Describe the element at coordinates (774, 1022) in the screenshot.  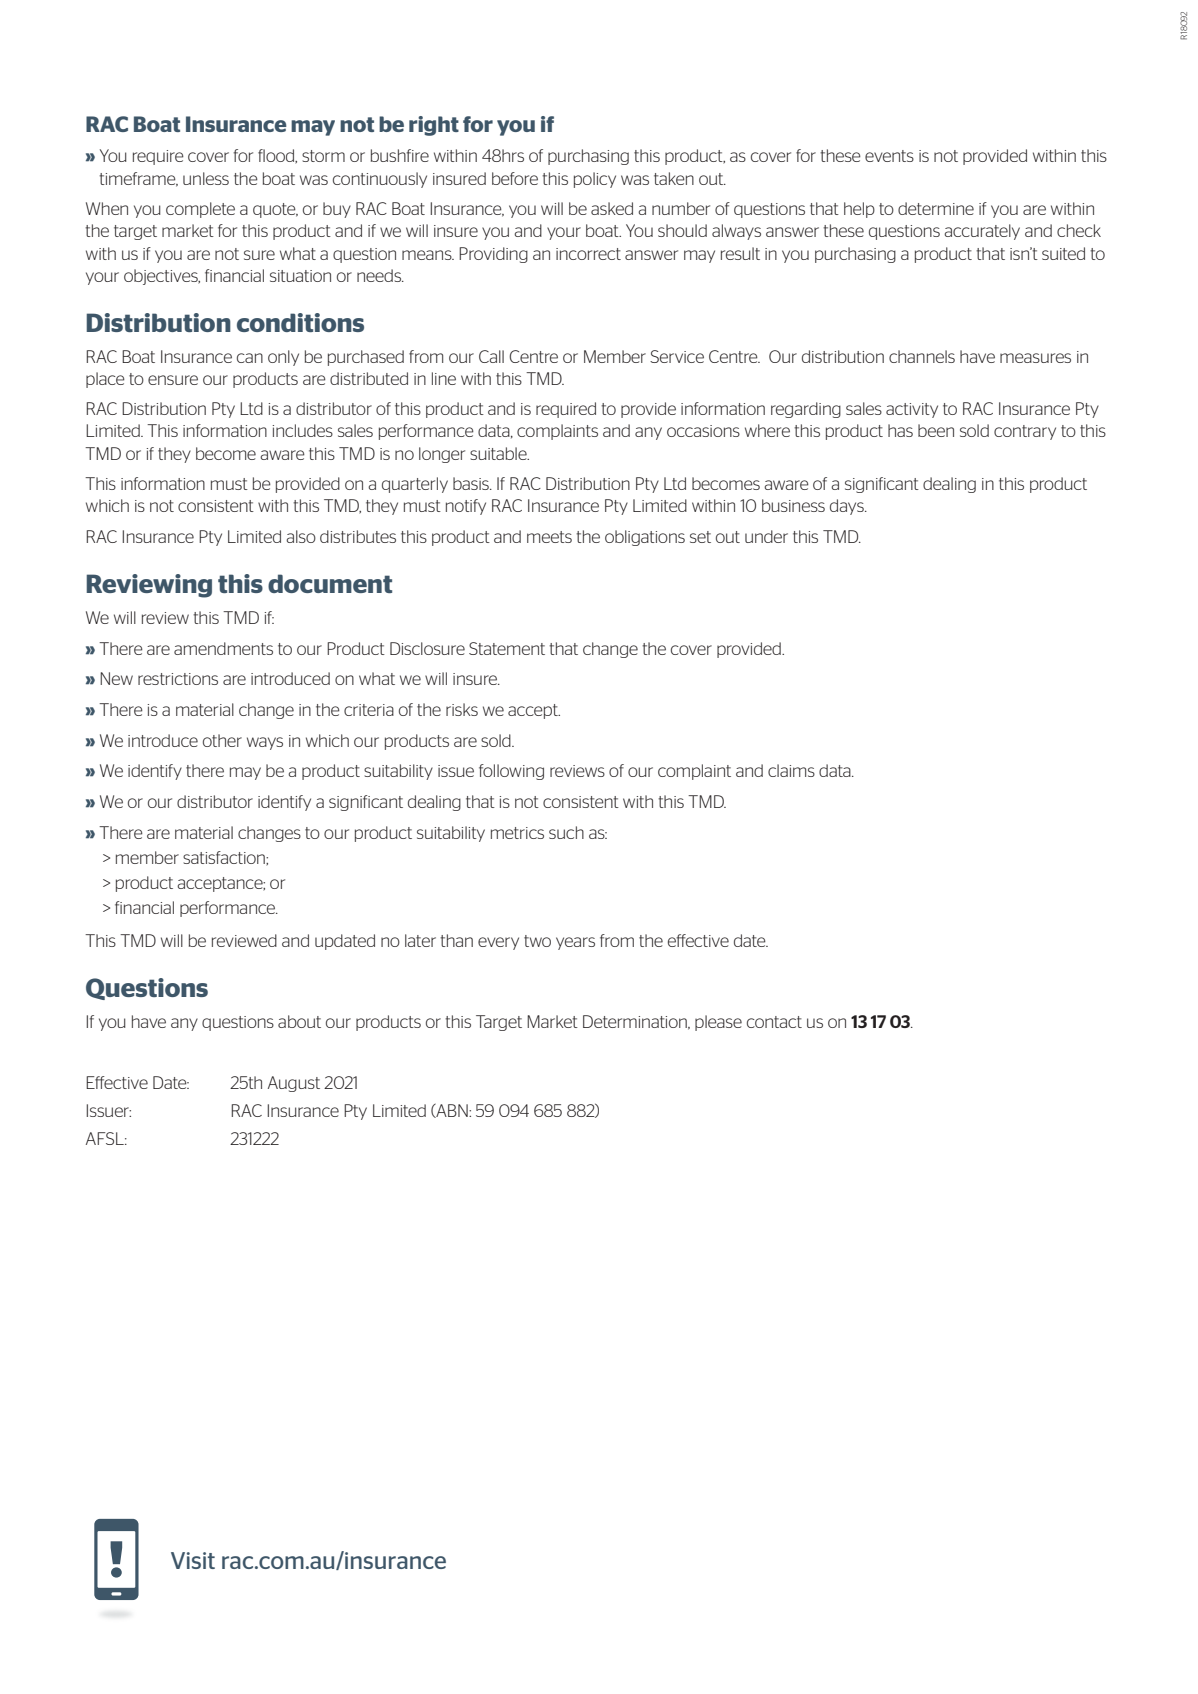
I see `contact` at that location.
